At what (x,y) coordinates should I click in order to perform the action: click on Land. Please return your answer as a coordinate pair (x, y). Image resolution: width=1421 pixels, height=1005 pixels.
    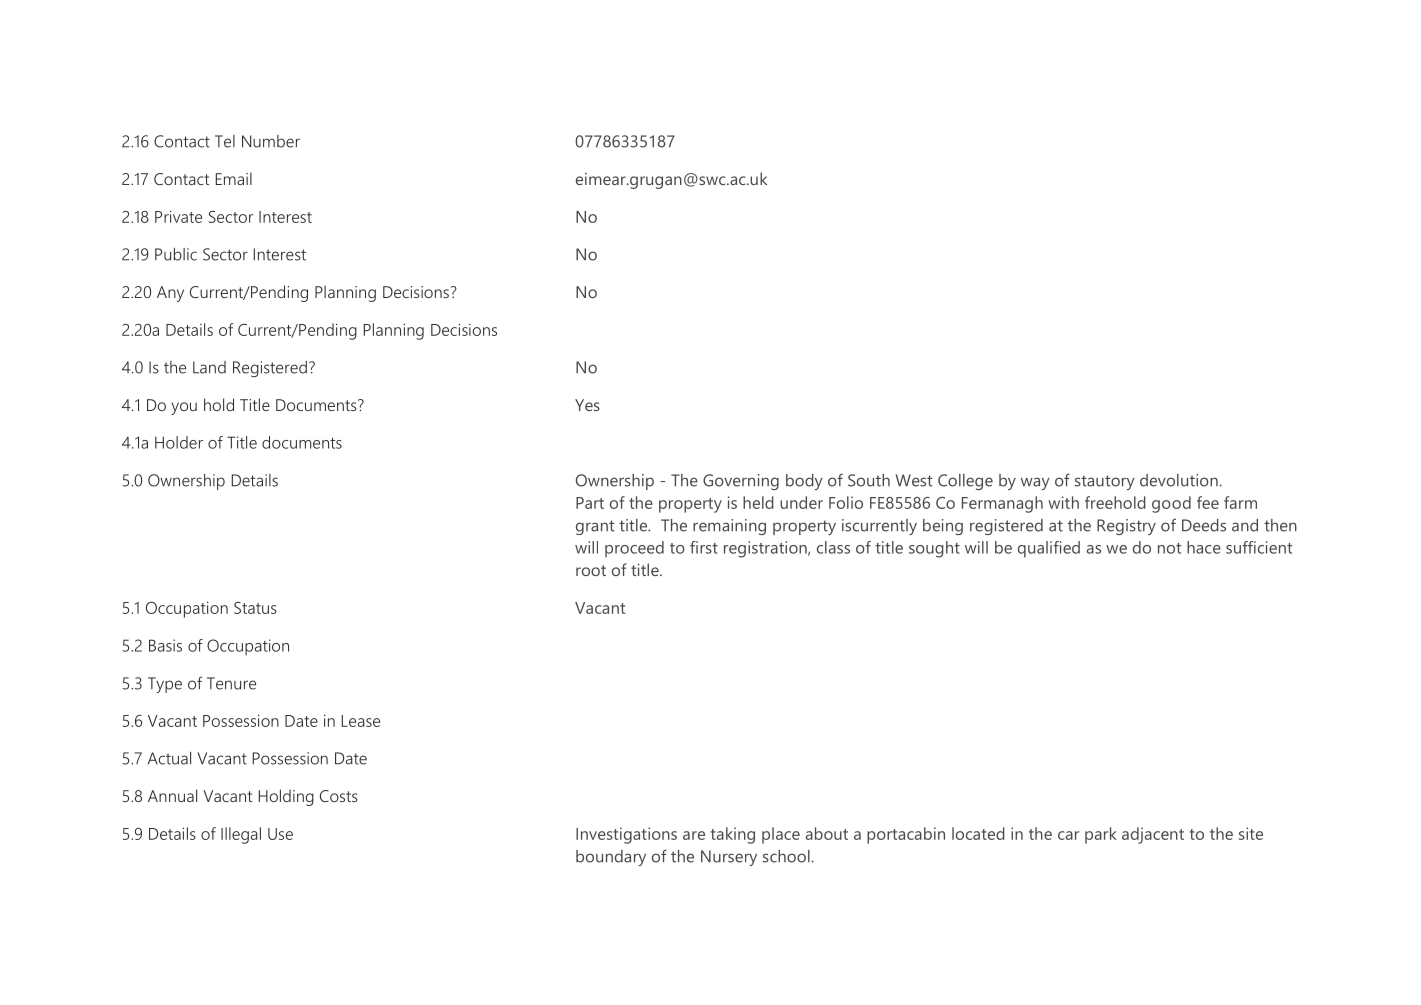
    Looking at the image, I should click on (209, 367).
